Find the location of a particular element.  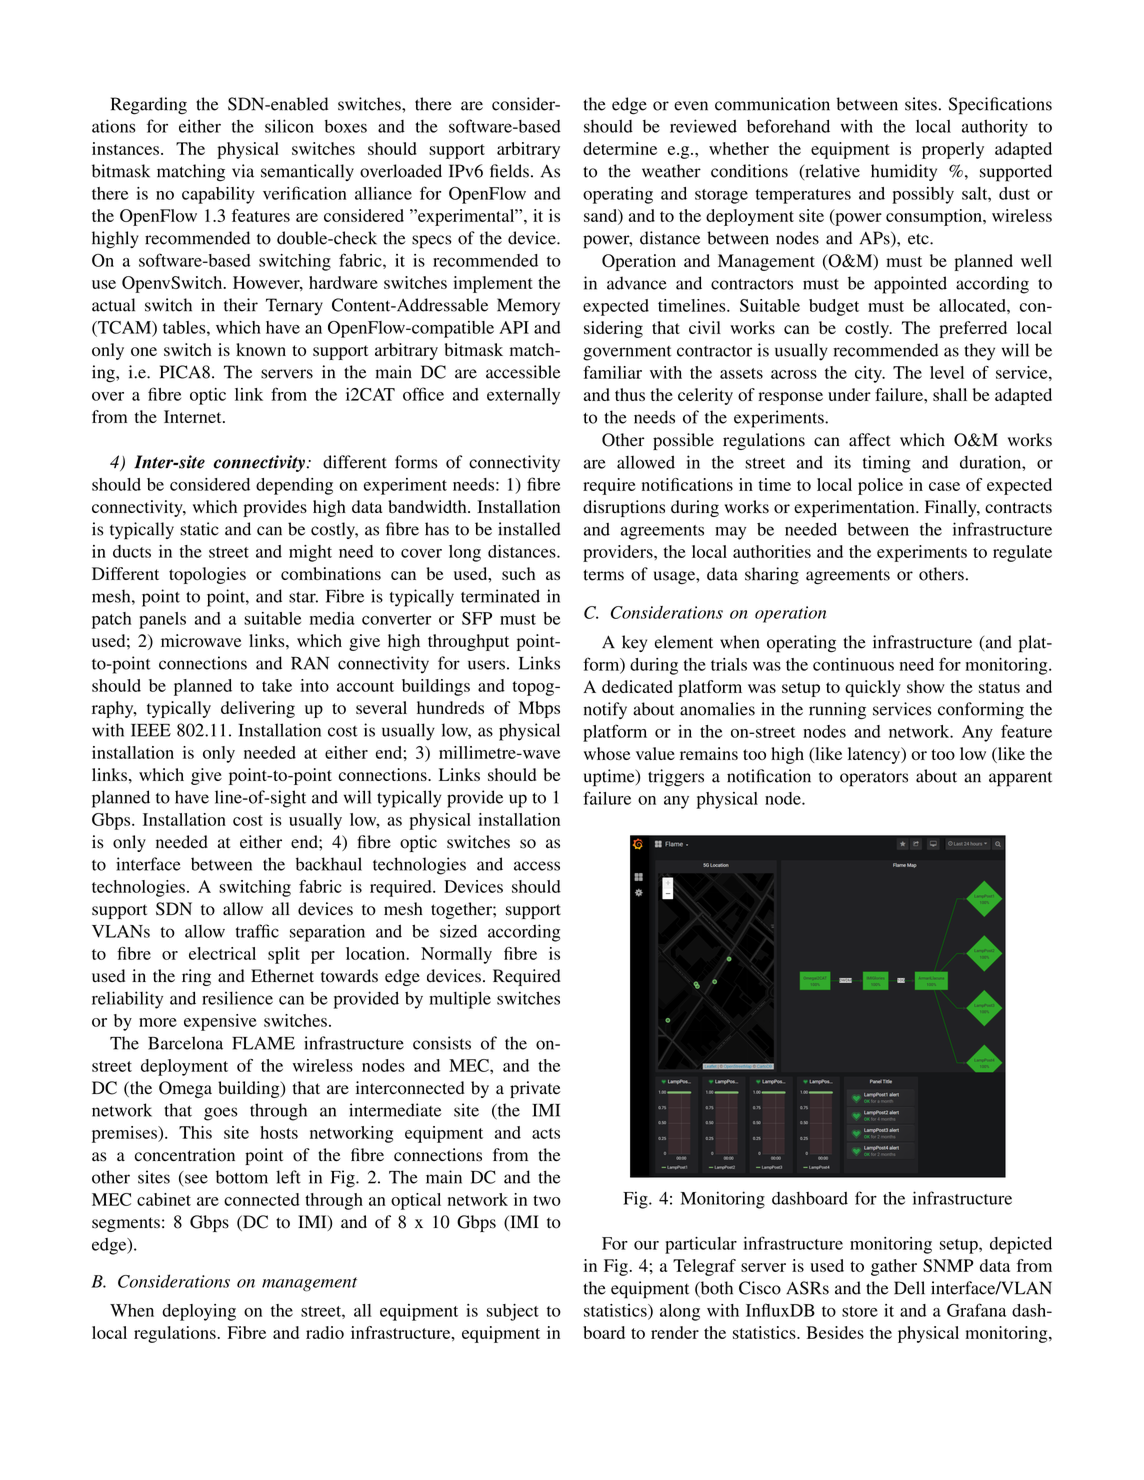

installed is located at coordinates (529, 529).
